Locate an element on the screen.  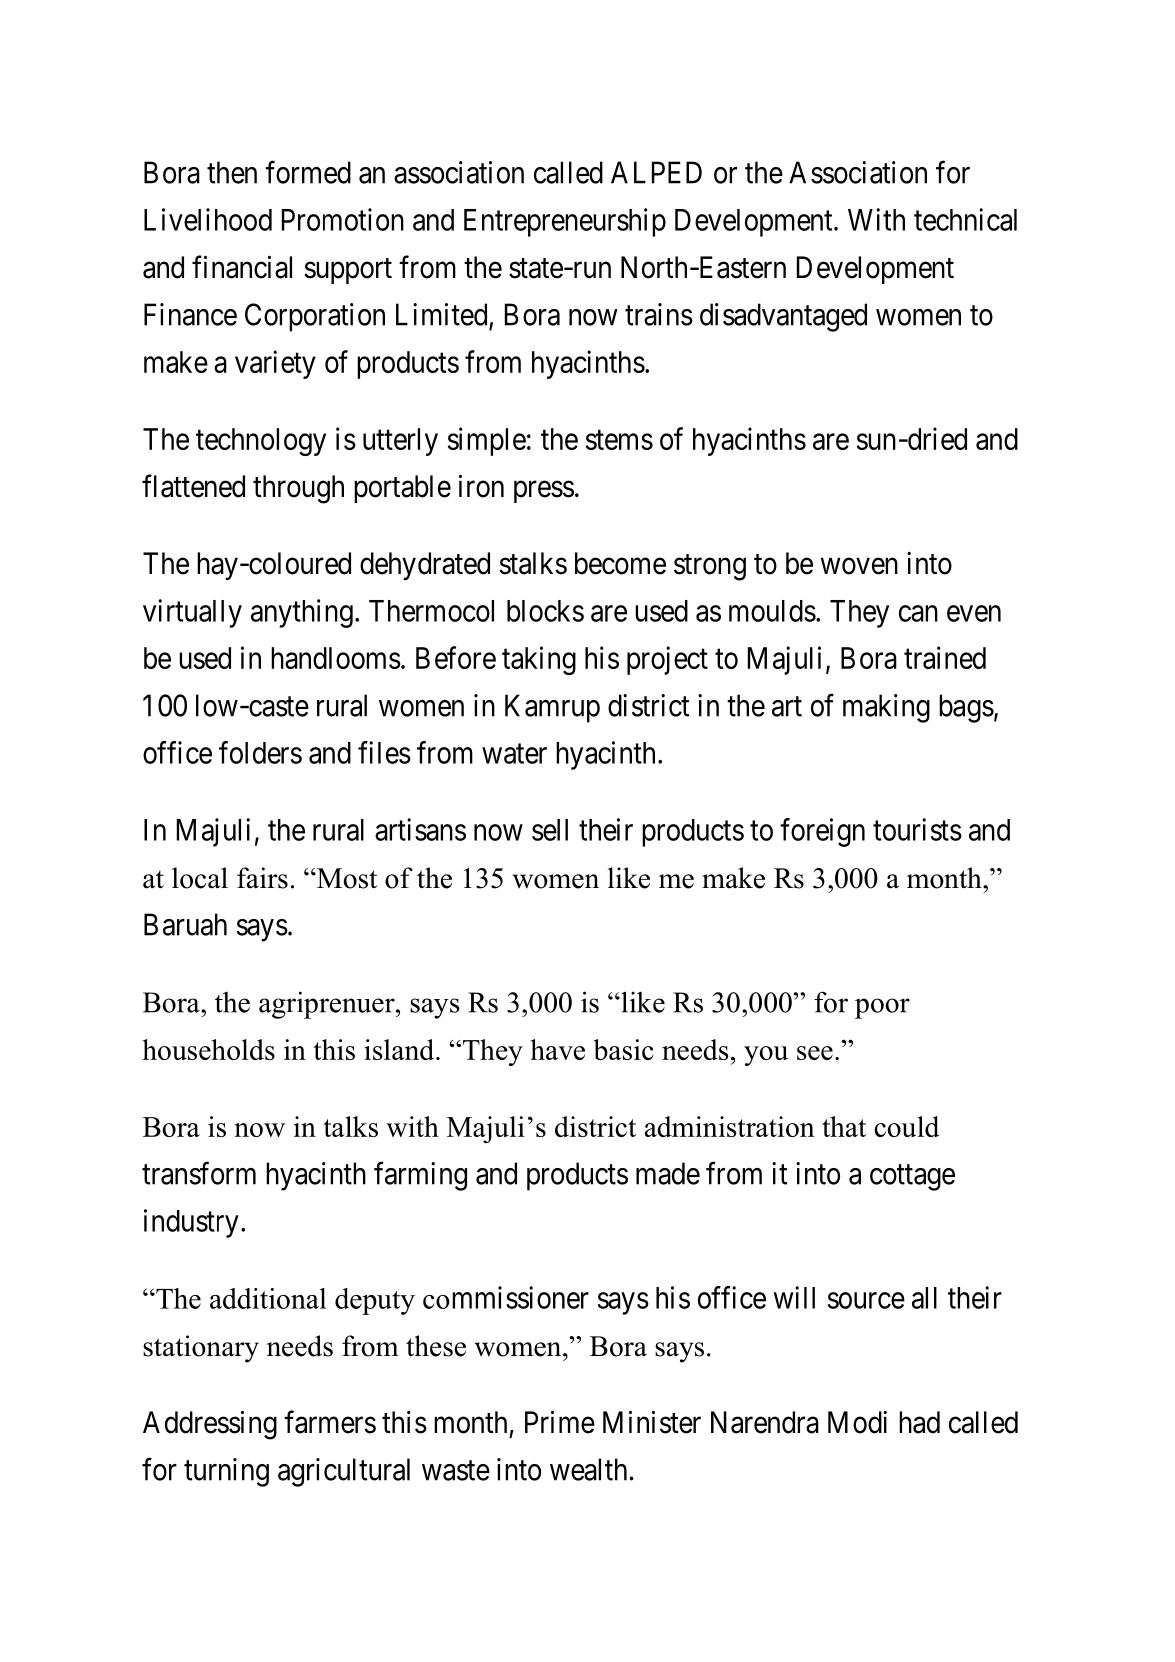
taking is located at coordinates (539, 660).
